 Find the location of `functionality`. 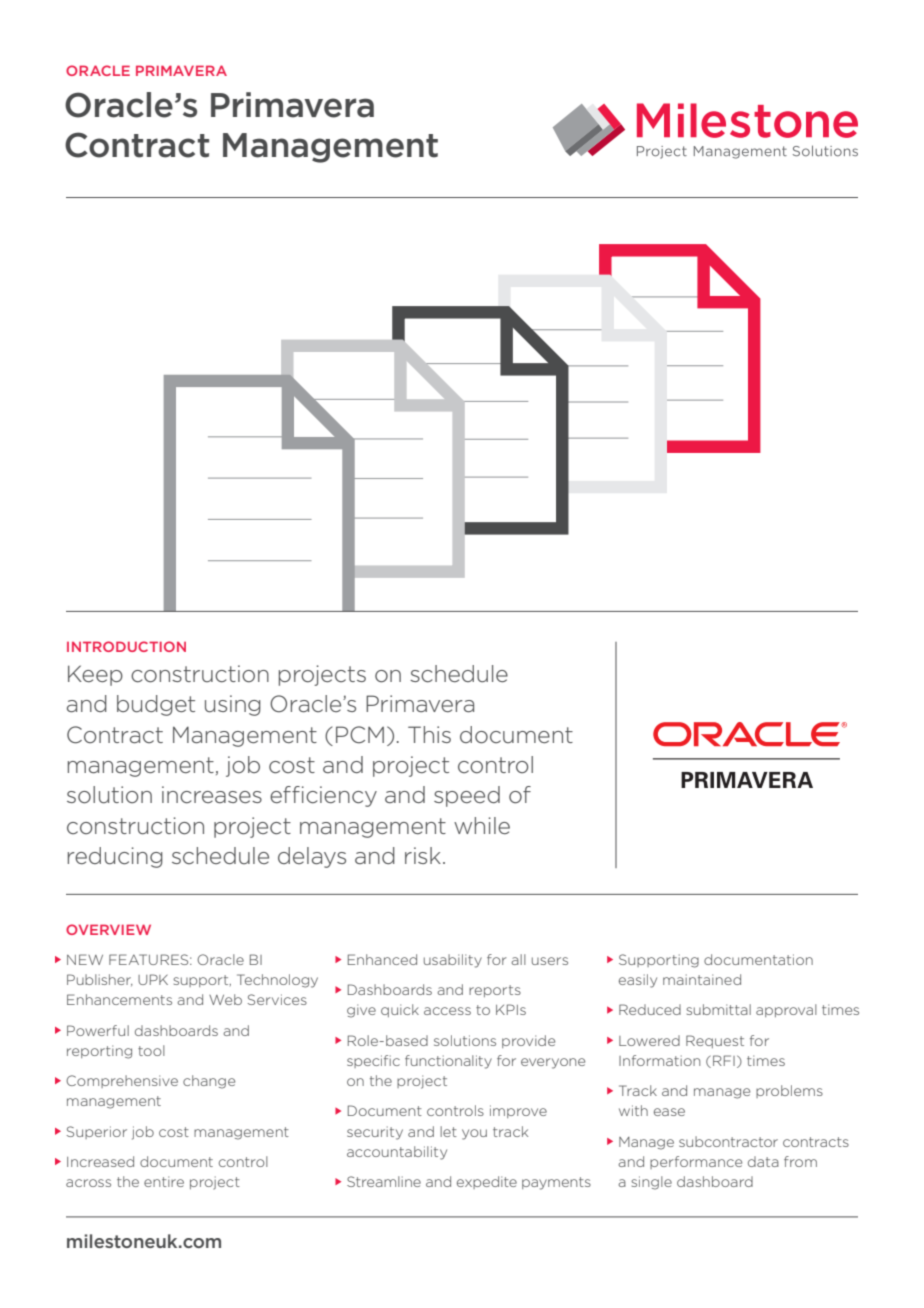

functionality is located at coordinates (448, 1062).
